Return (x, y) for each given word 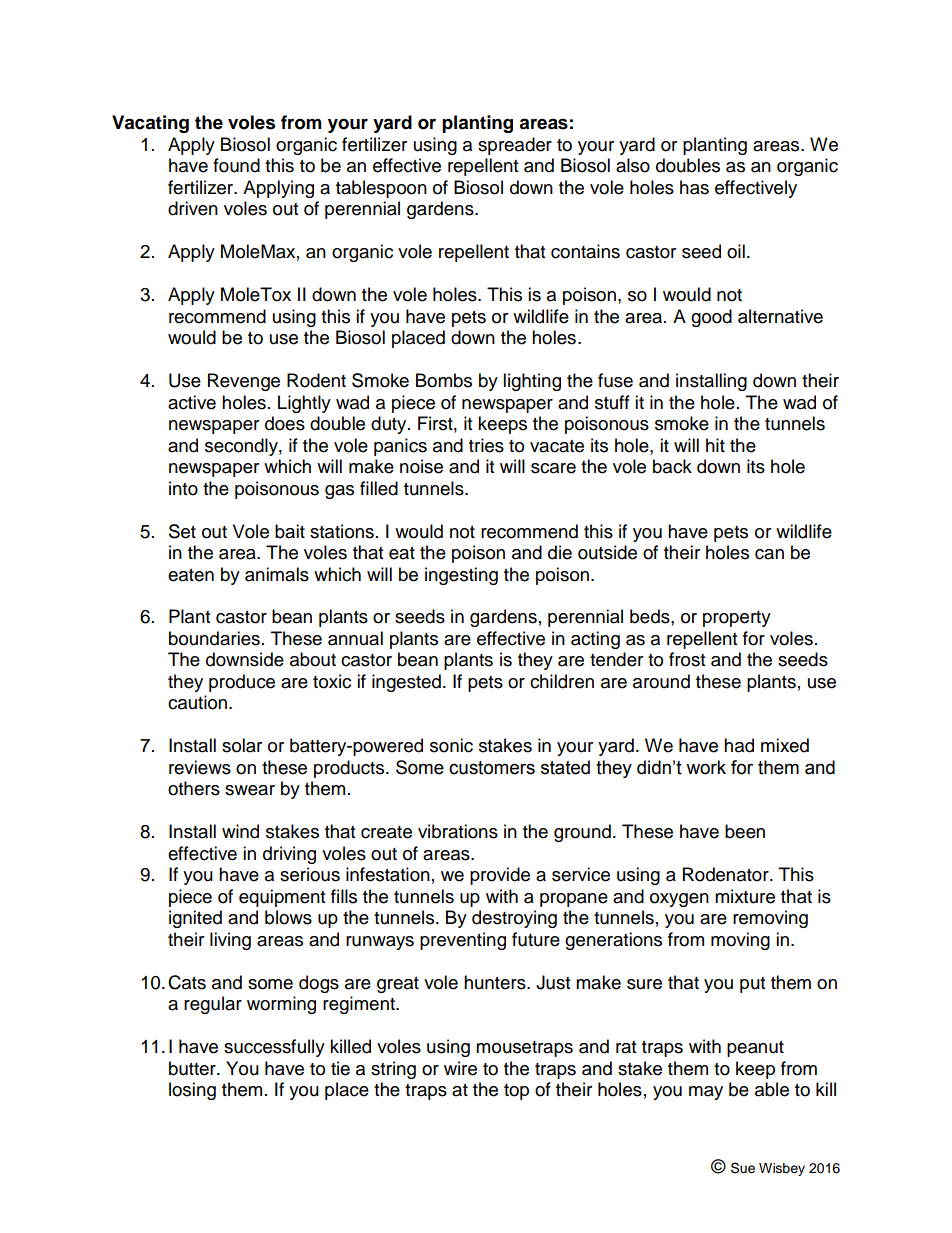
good (711, 318)
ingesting (461, 576)
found (236, 165)
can (769, 554)
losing (192, 1091)
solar (242, 745)
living (230, 941)
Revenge (244, 382)
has (694, 187)
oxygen (679, 900)
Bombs (444, 380)
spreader (515, 146)
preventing (463, 941)
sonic (451, 745)
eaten (191, 575)
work (706, 767)
